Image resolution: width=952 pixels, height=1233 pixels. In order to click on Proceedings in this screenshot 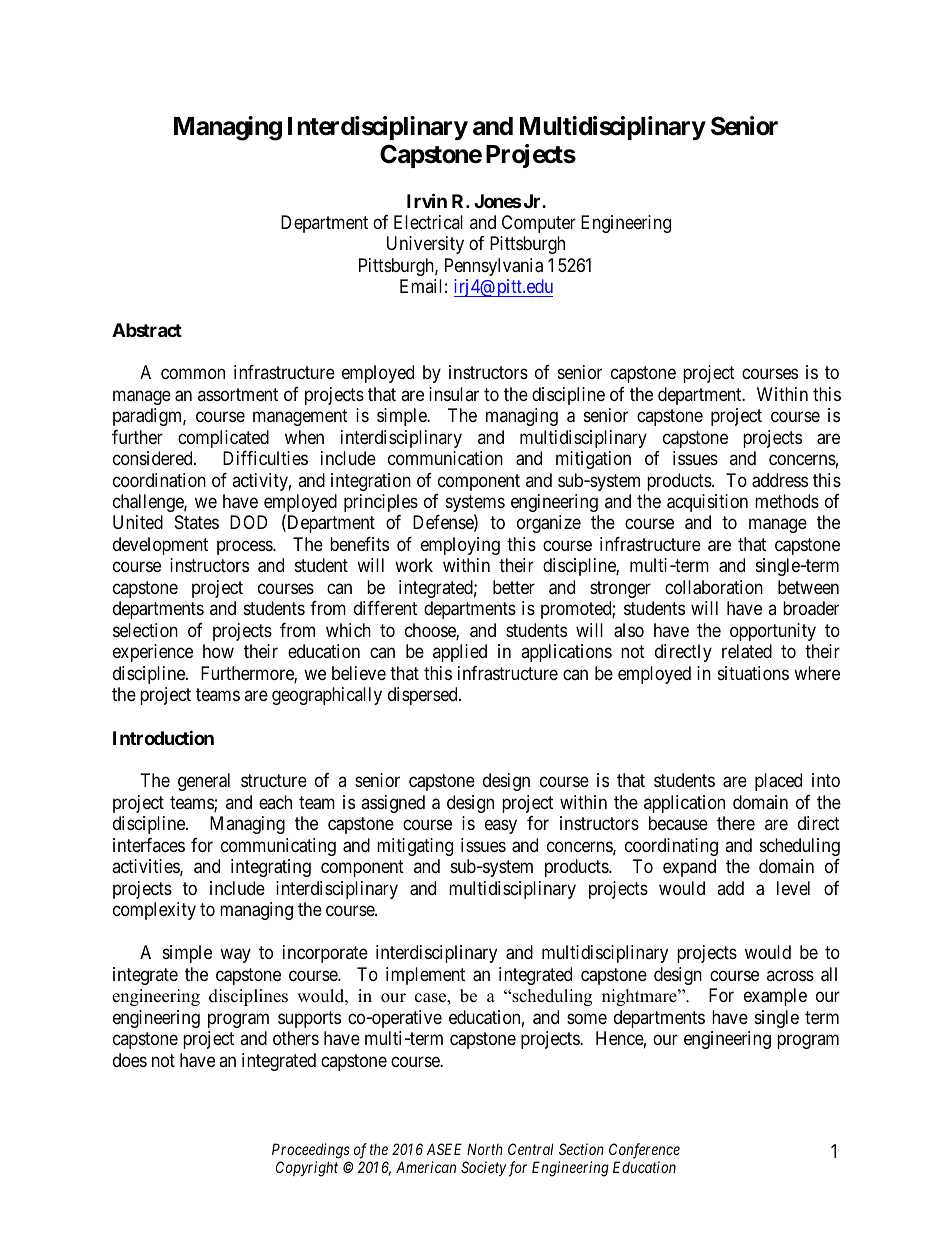, I will do `click(311, 1151)`.
